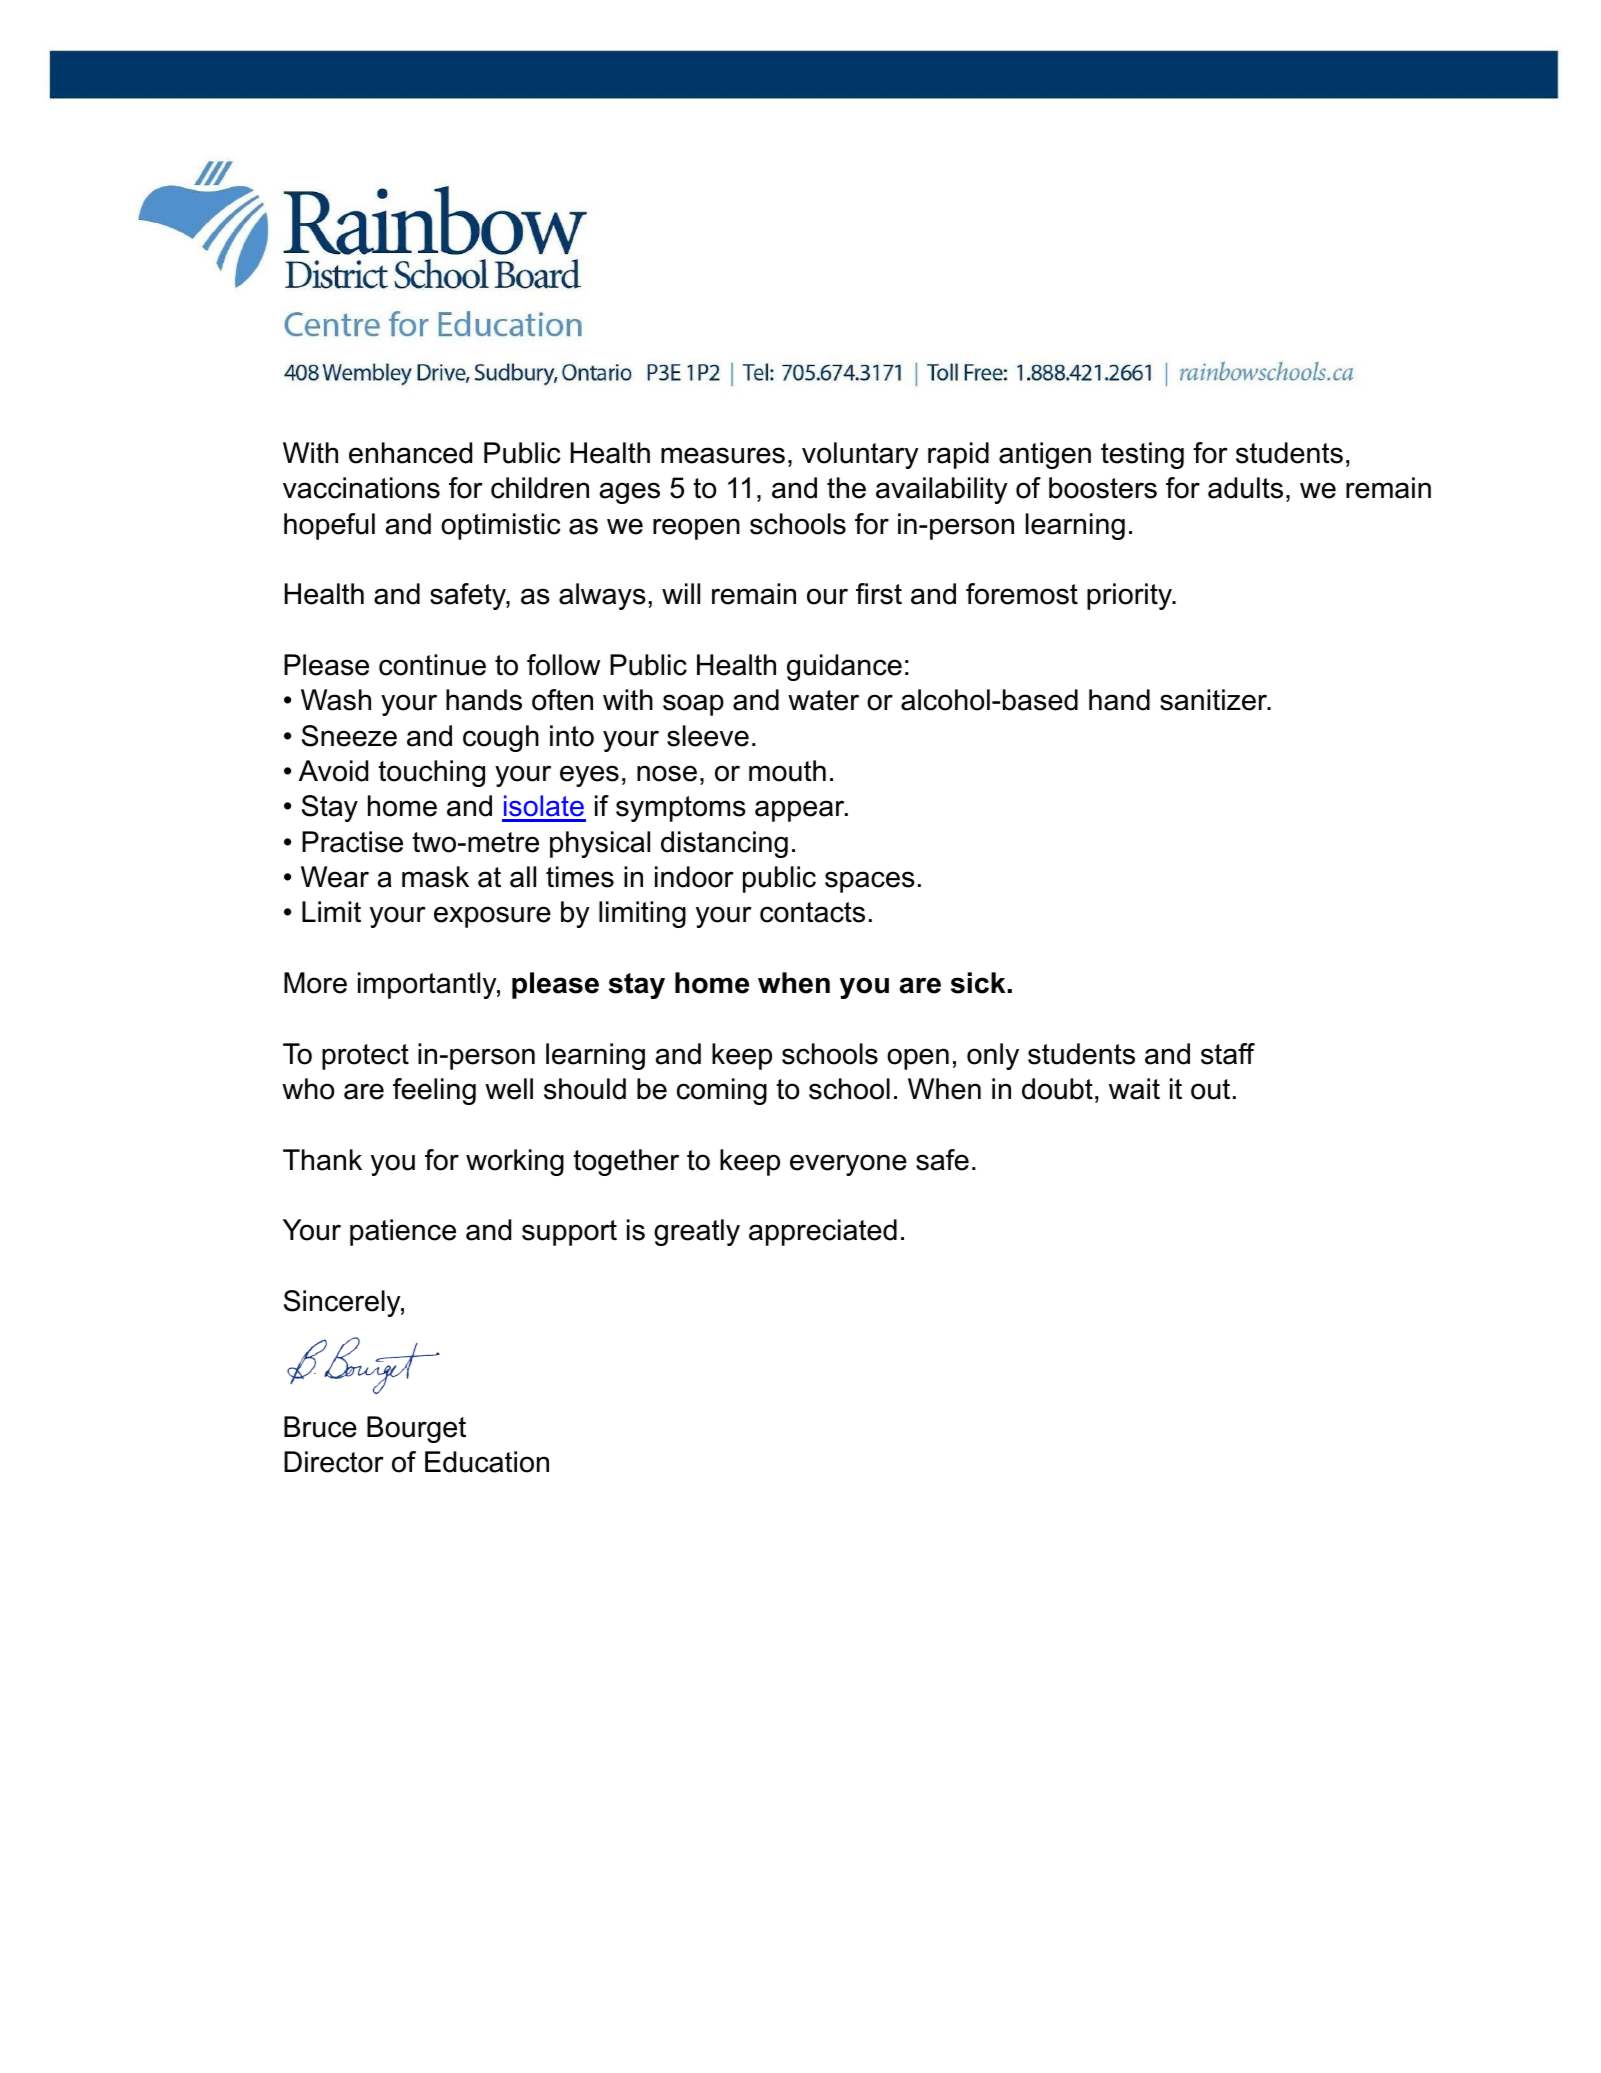  Describe the element at coordinates (349, 736) in the image. I see `Sneeze` at that location.
